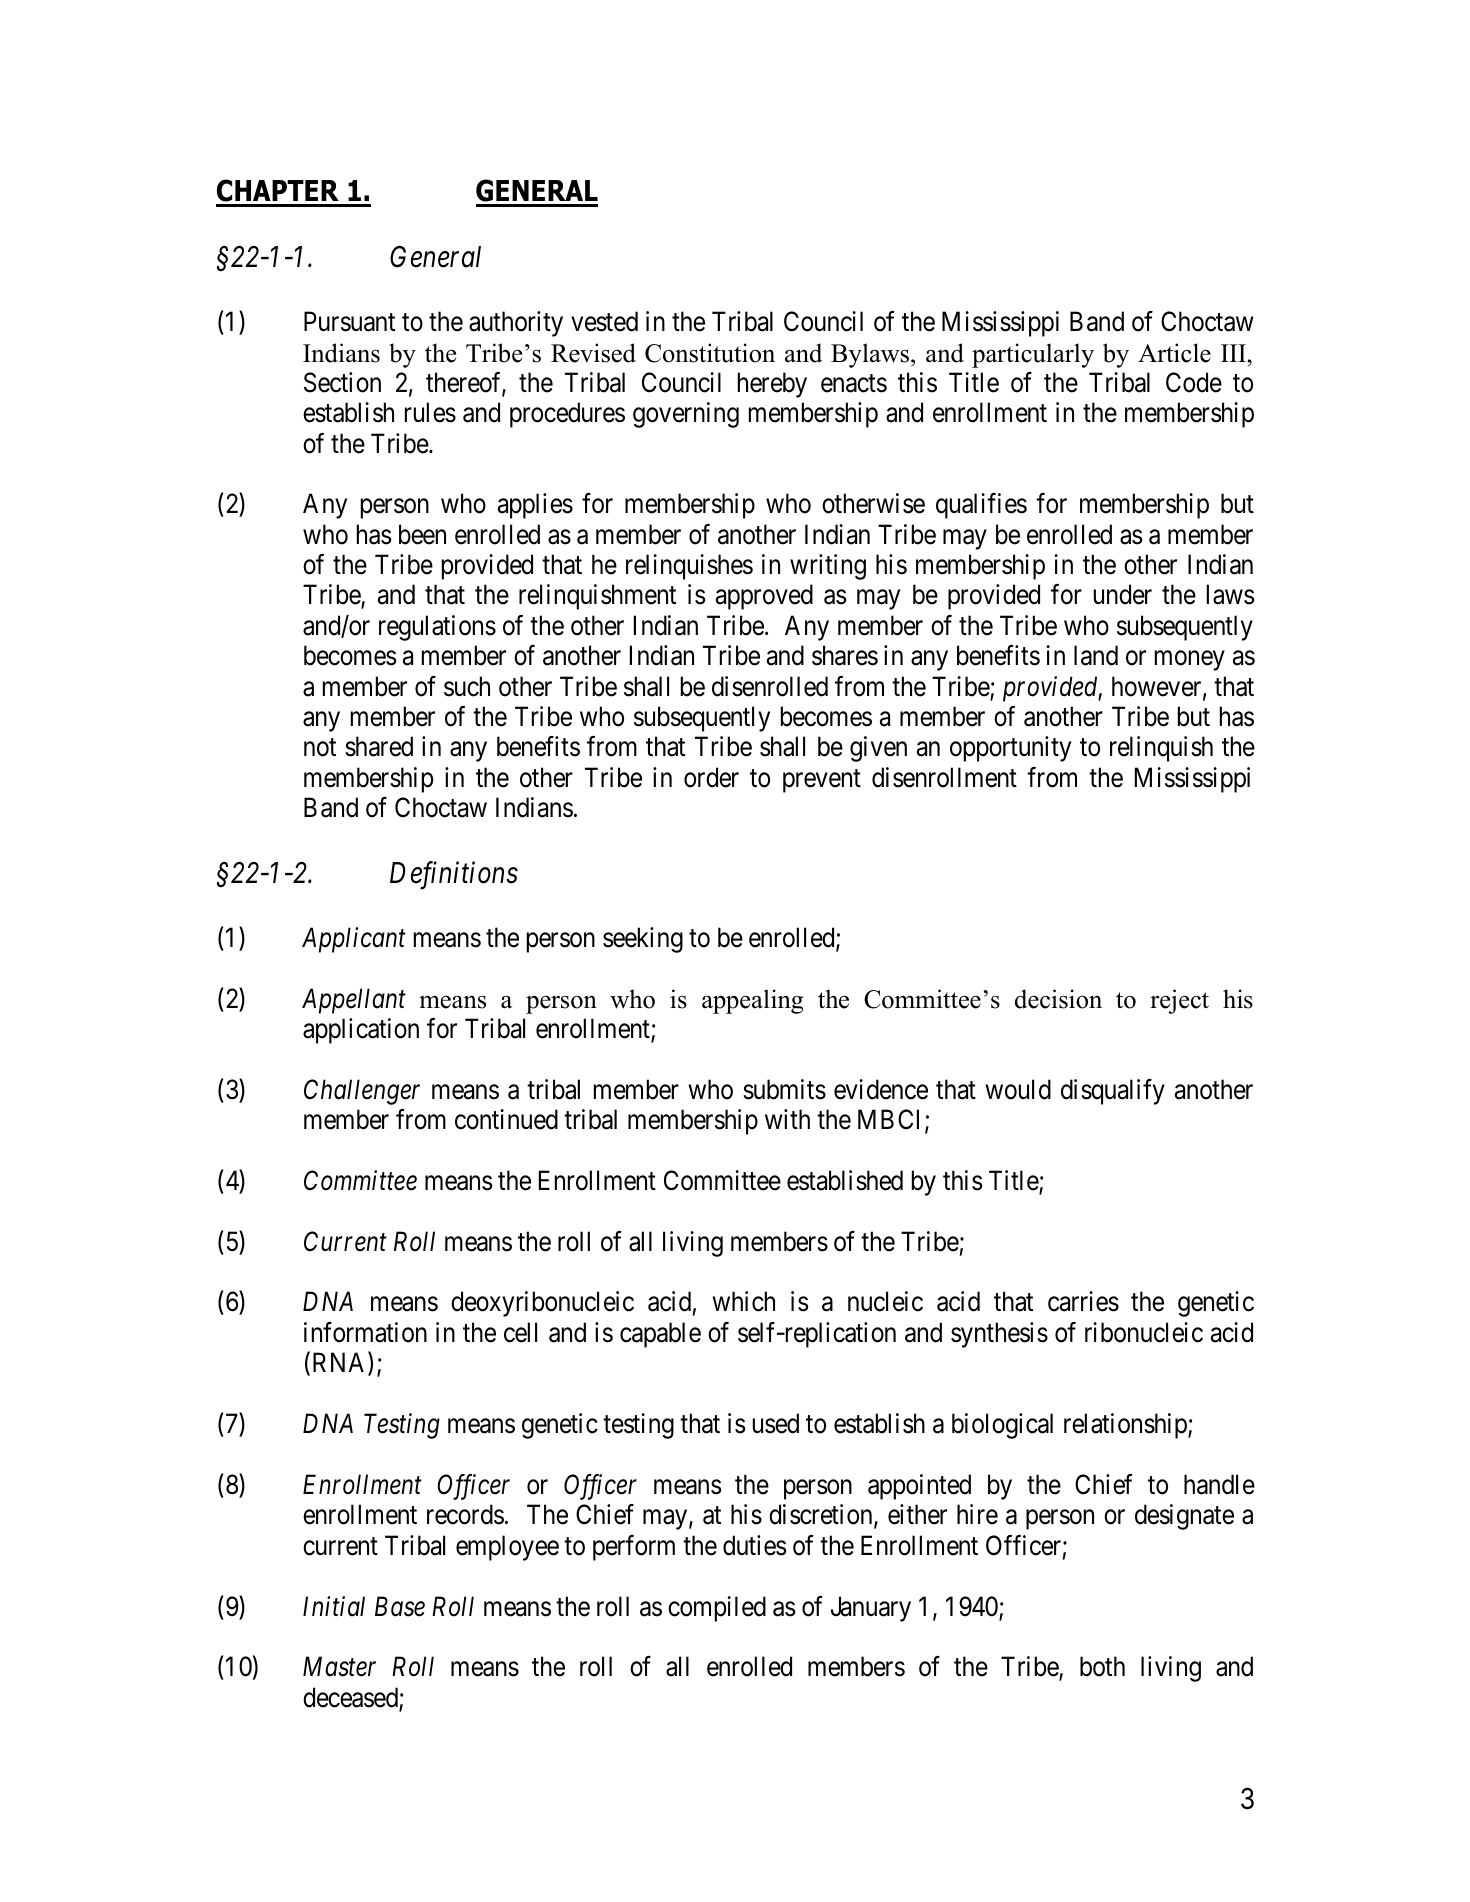 The image size is (1470, 1902). I want to click on Article, so click(1174, 353).
